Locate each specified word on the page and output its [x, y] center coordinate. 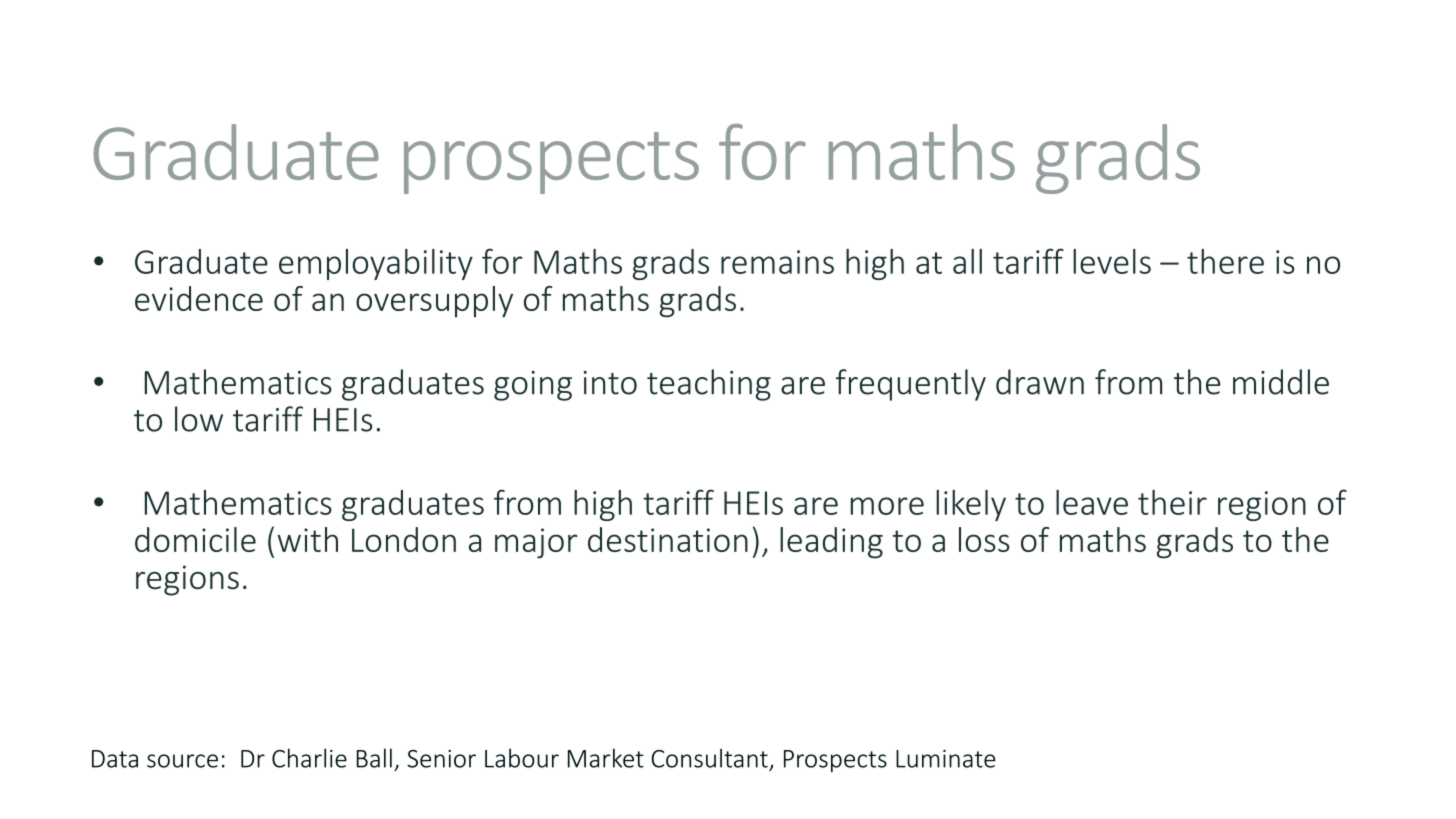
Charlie [309, 758]
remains [777, 262]
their [1172, 502]
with [307, 539]
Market [606, 758]
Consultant [709, 758]
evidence [199, 298]
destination [668, 539]
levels [1112, 261]
